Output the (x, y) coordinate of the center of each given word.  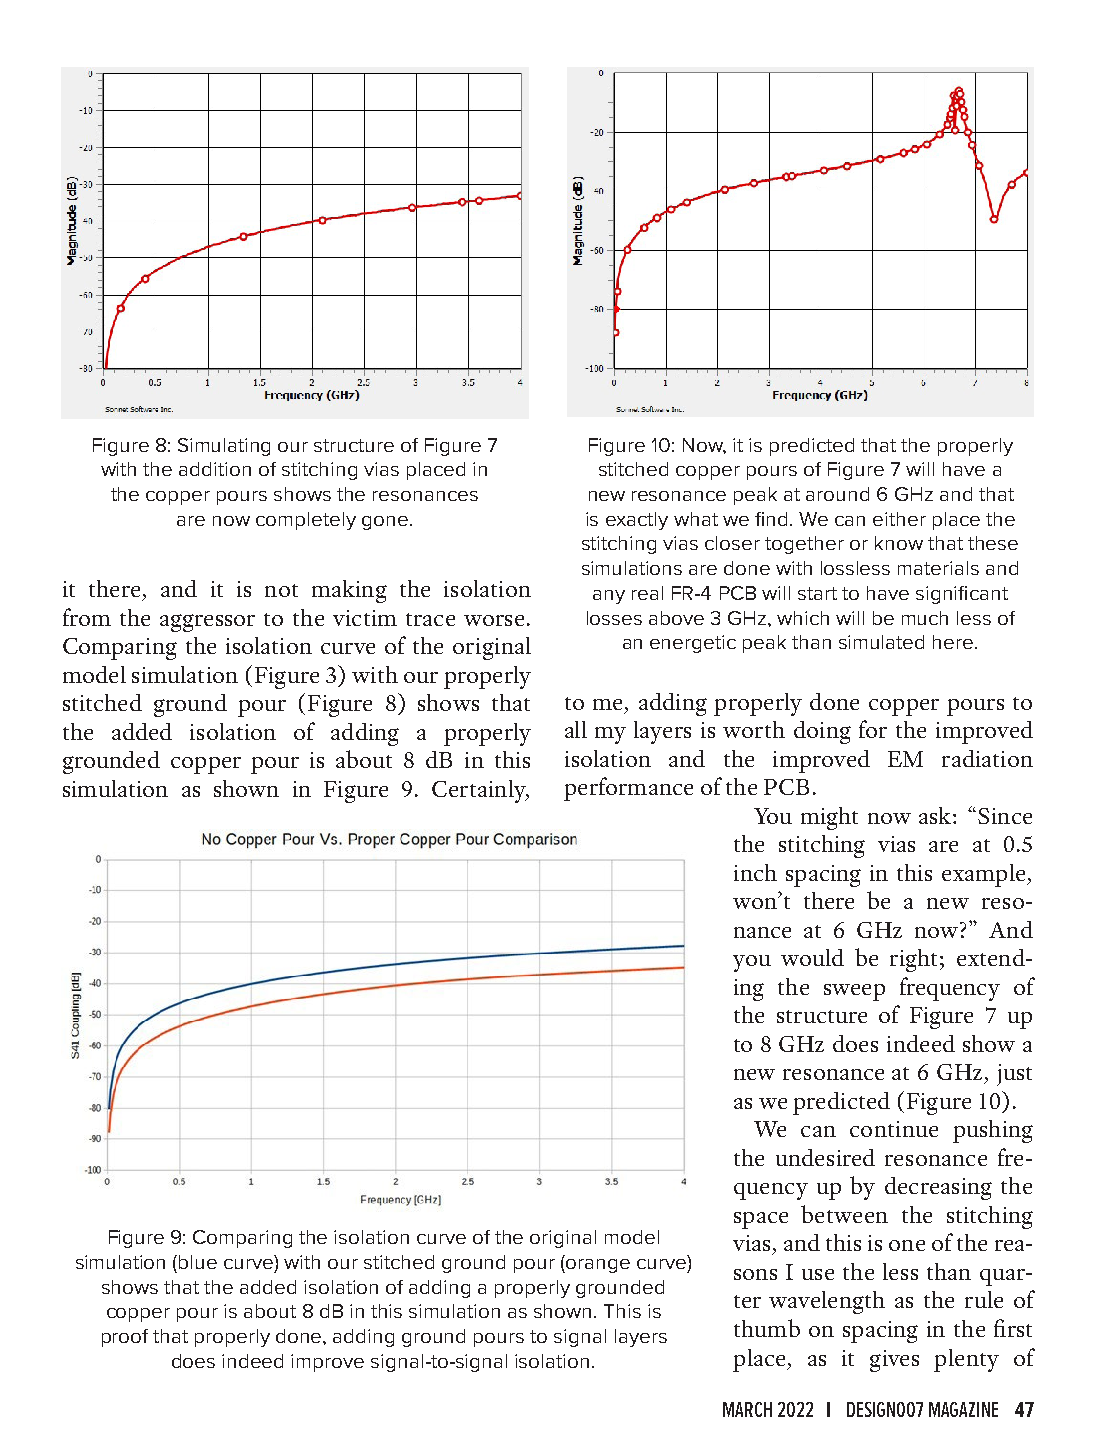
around (837, 494)
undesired (825, 1157)
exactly (637, 521)
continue (894, 1129)
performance (628, 789)
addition (215, 469)
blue (198, 1262)
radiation (987, 758)
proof (125, 1338)
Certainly (480, 791)
